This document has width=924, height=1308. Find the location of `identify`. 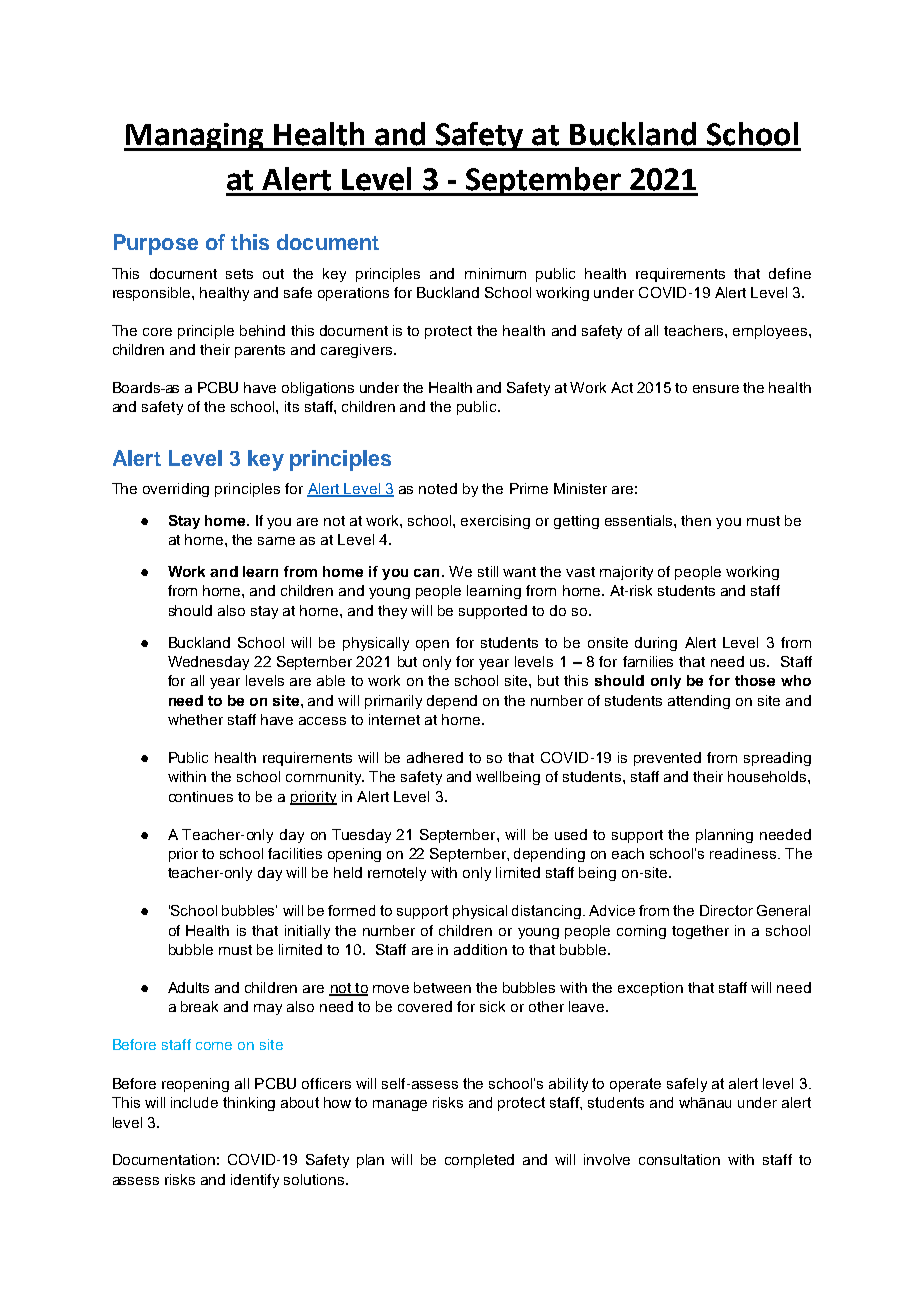

identify is located at coordinates (255, 1181).
